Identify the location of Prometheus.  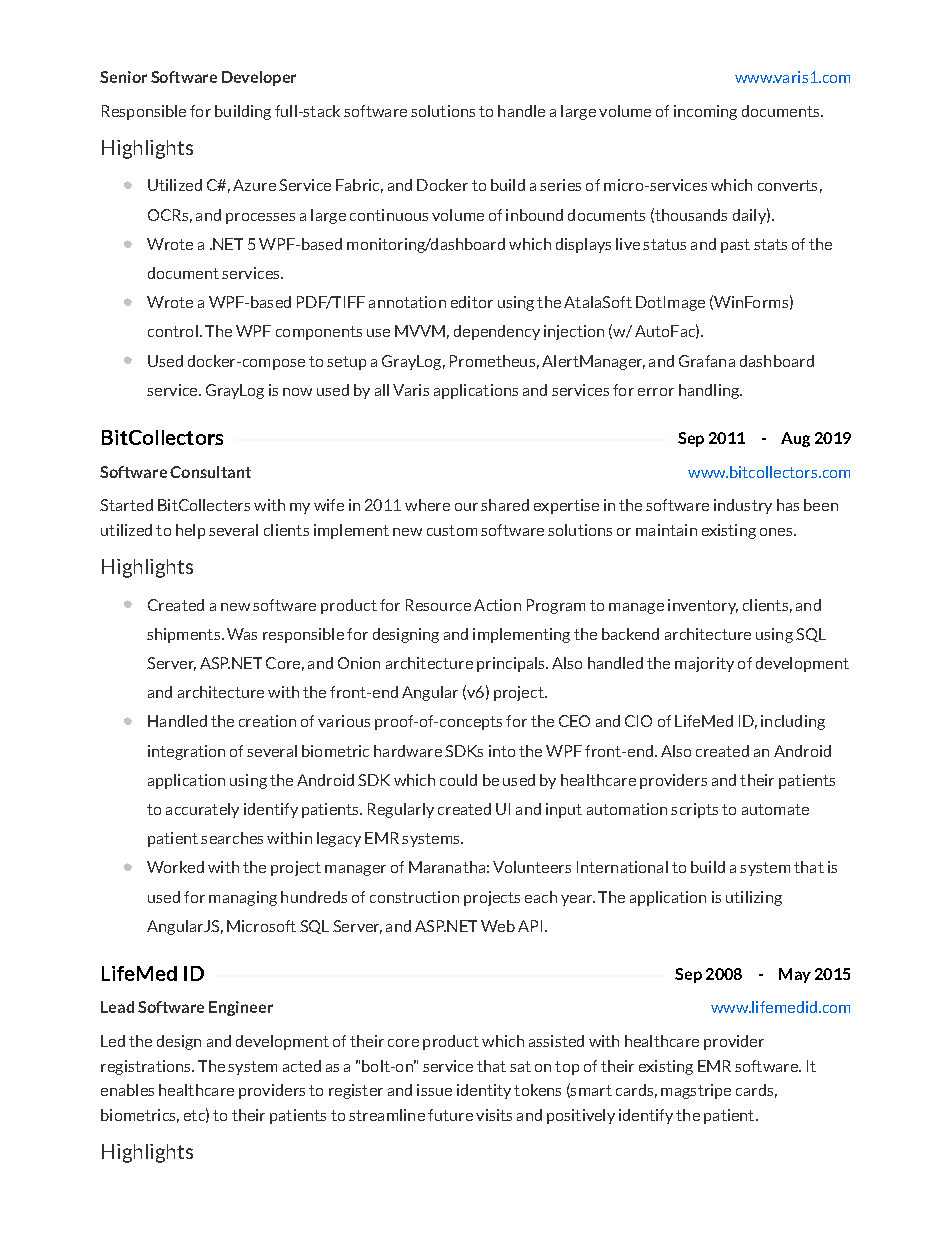
(492, 361).
